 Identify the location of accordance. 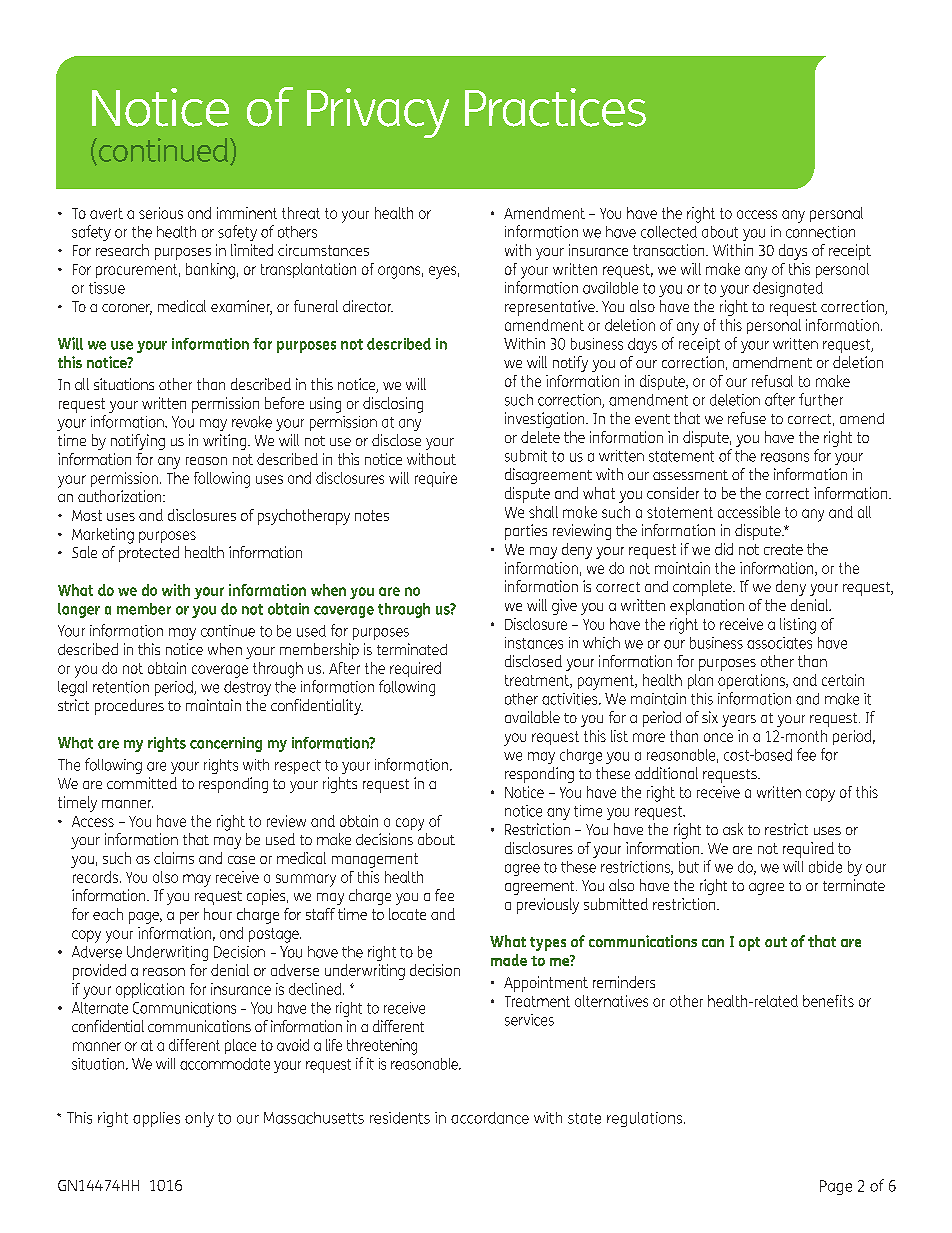
(490, 1118).
